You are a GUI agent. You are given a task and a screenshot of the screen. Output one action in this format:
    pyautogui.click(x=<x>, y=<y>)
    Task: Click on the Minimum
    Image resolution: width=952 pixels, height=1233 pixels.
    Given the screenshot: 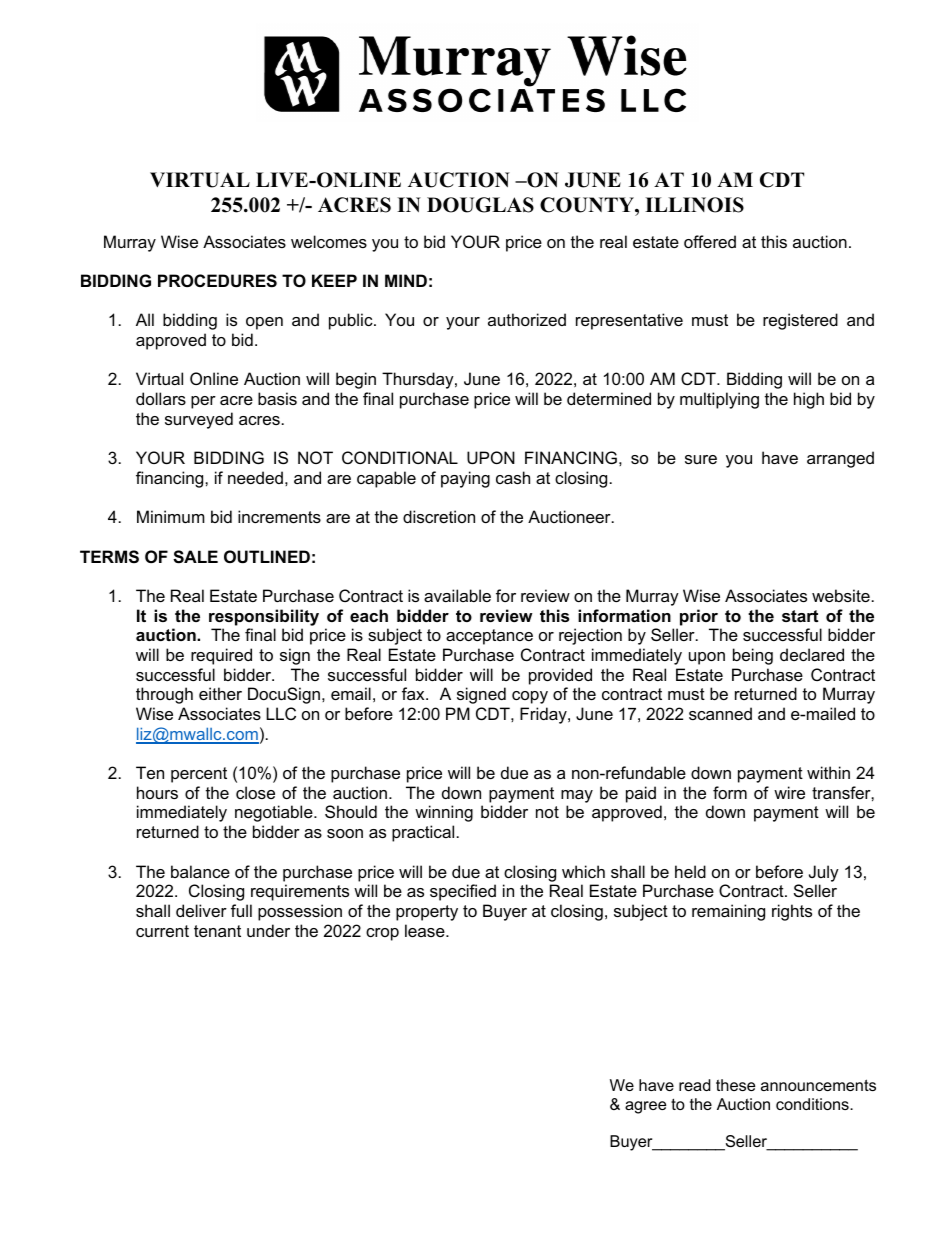 What is the action you would take?
    pyautogui.click(x=171, y=516)
